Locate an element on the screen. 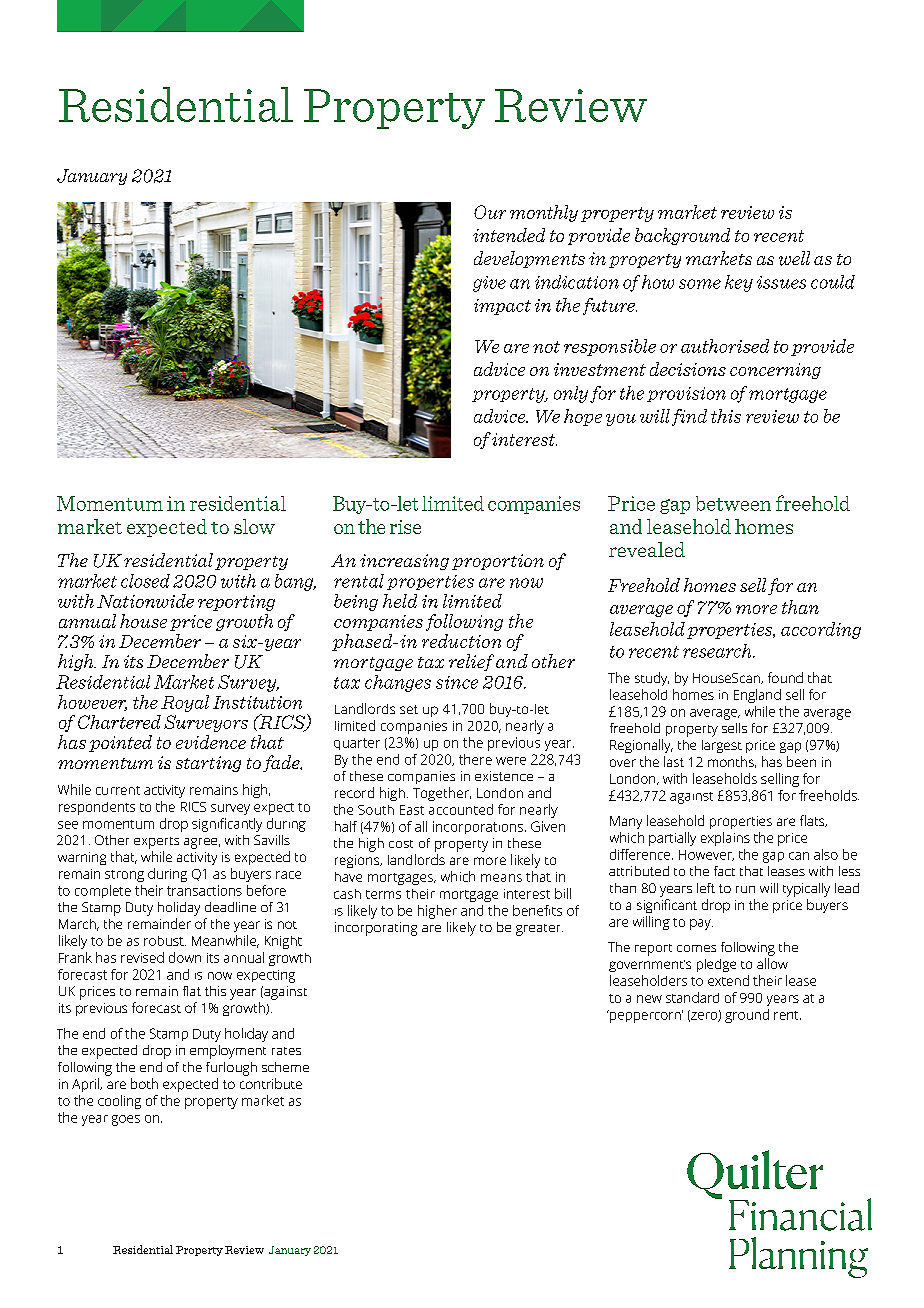  intended is located at coordinates (509, 235).
